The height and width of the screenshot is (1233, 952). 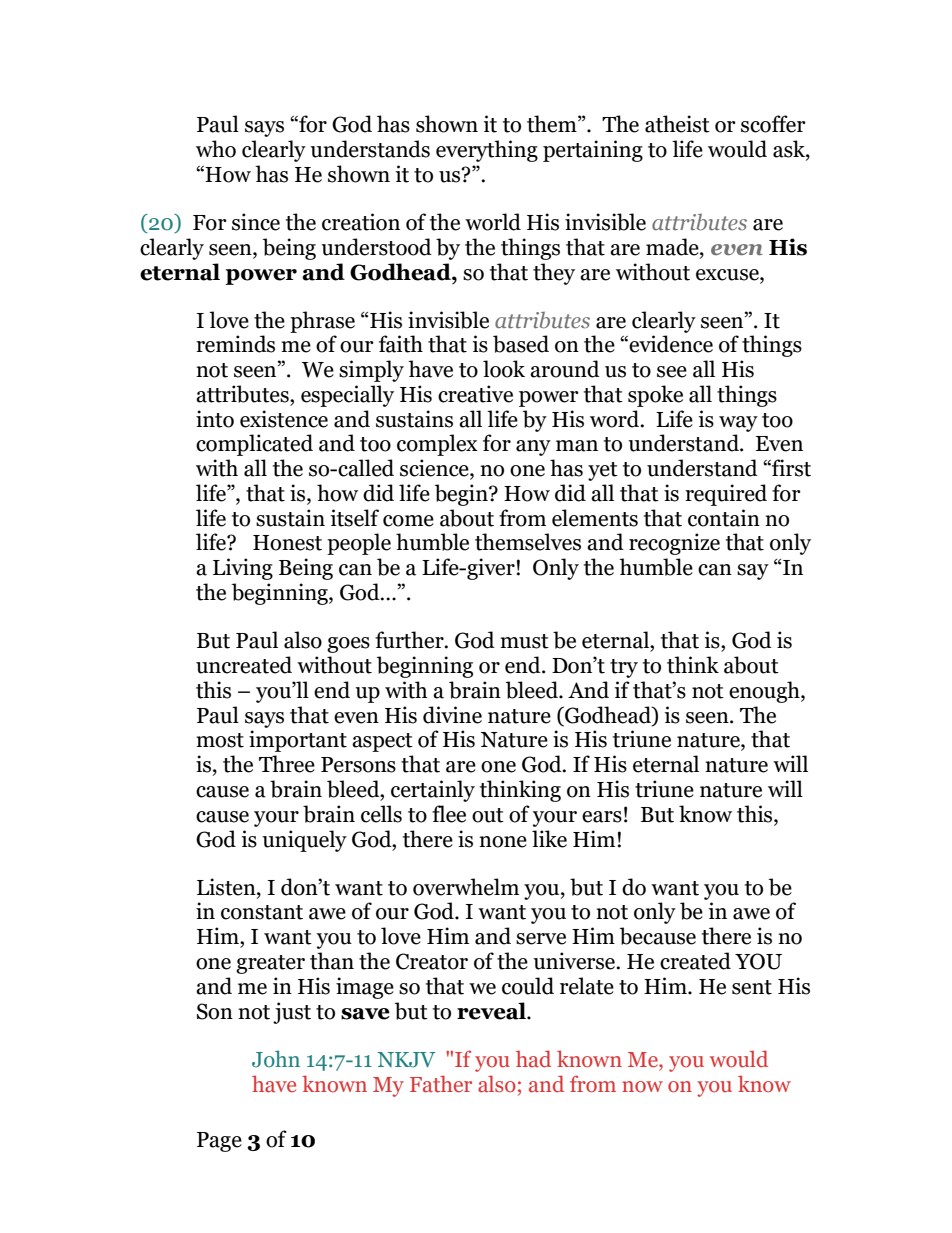 What do you see at coordinates (602, 817) in the screenshot?
I see `ears` at bounding box center [602, 817].
